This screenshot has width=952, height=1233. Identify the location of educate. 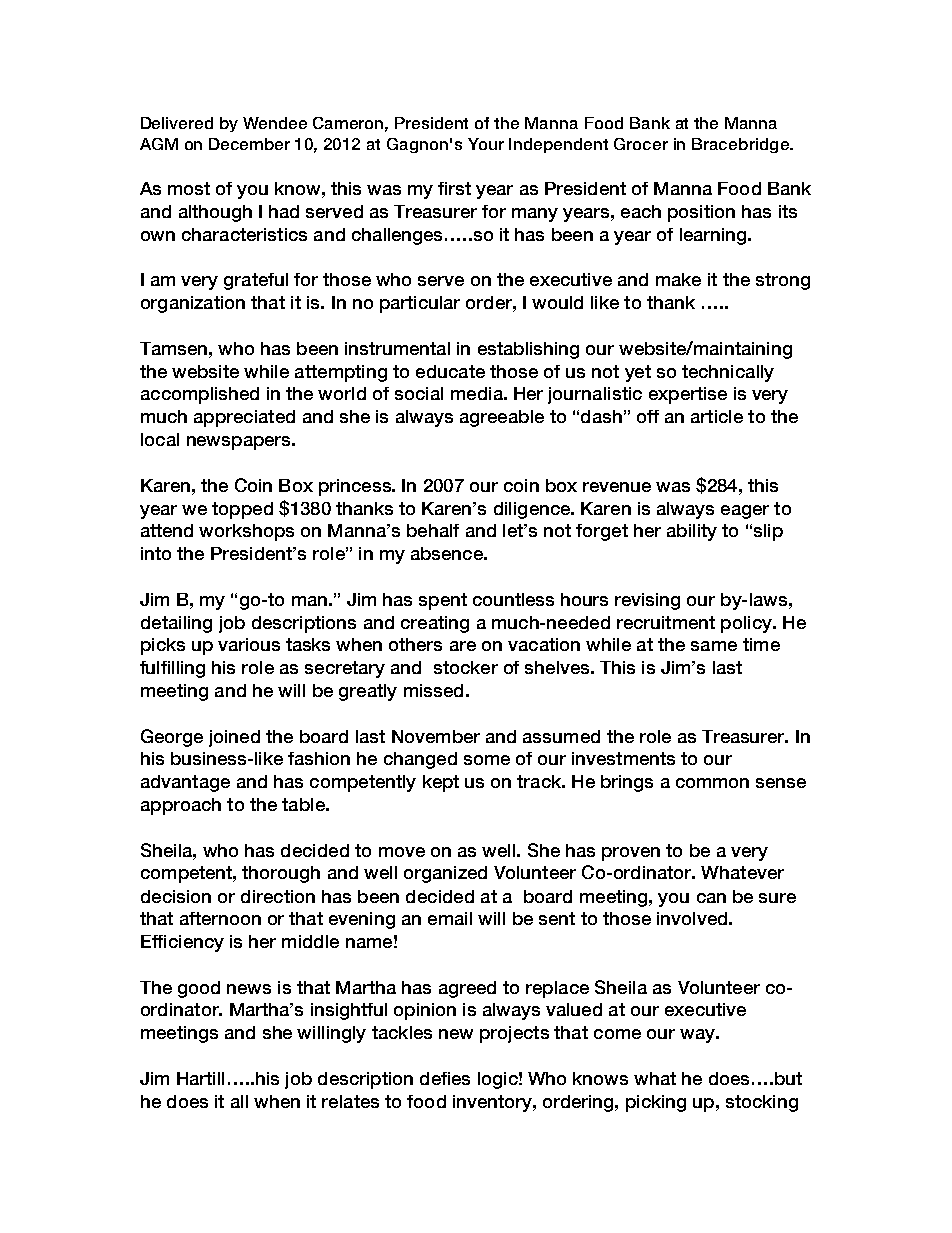
(450, 371).
